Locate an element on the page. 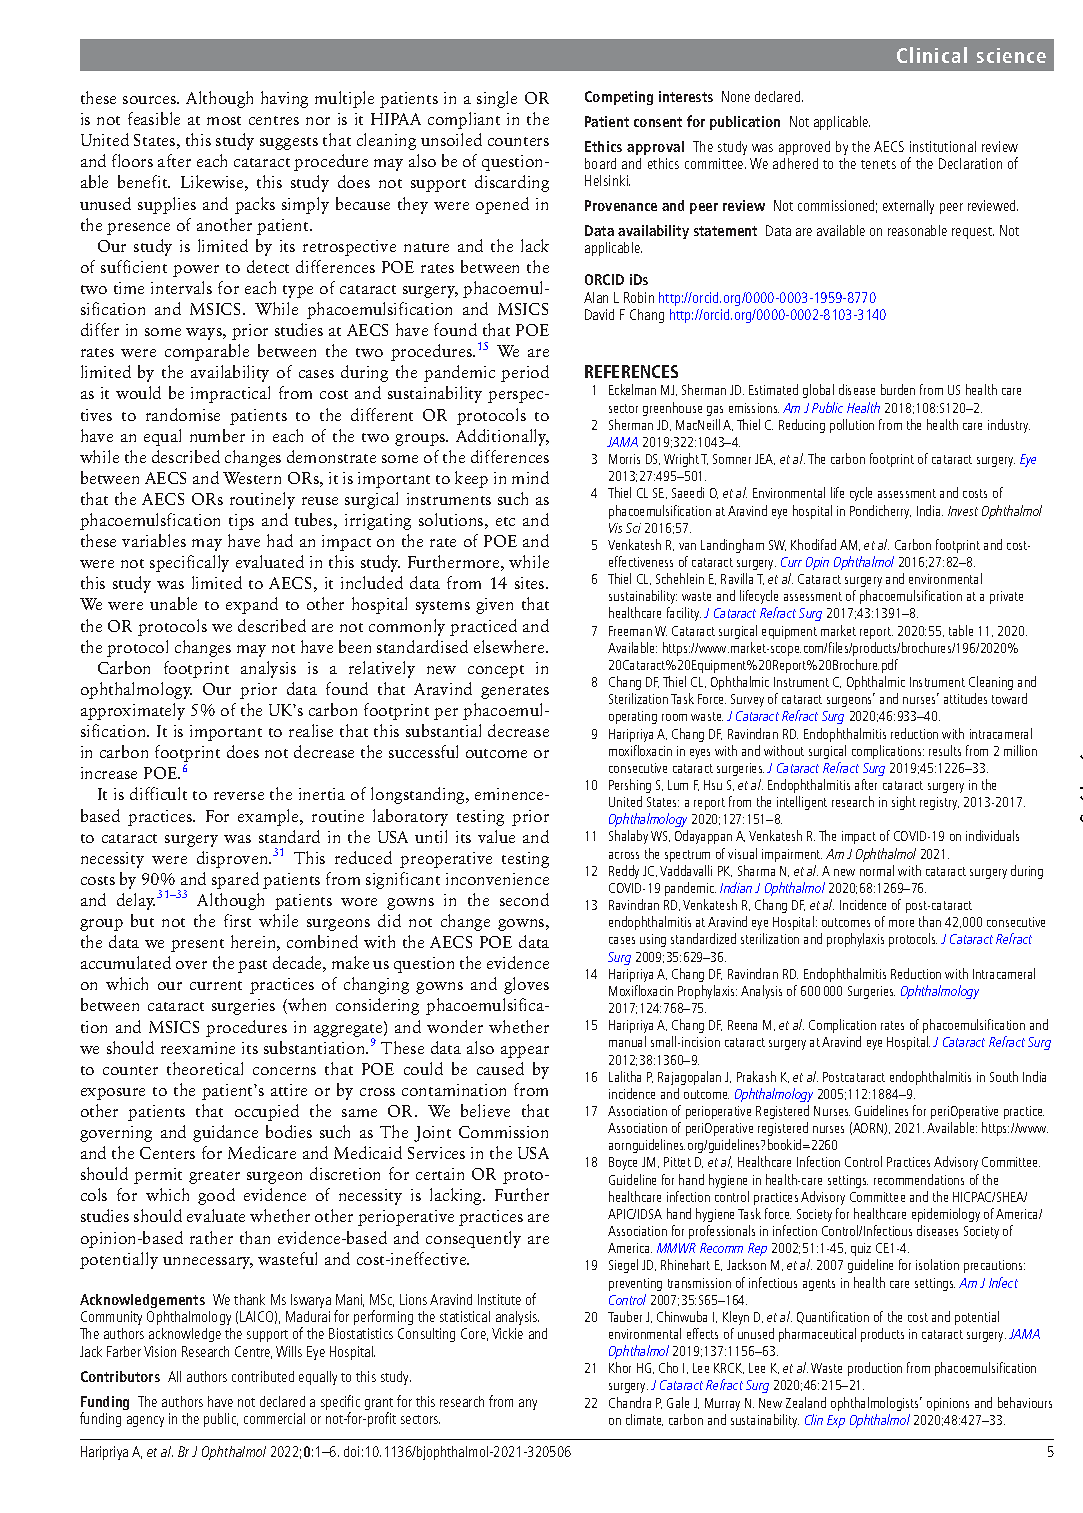 This document has height=1513, width=1083. contributed is located at coordinates (263, 1376).
